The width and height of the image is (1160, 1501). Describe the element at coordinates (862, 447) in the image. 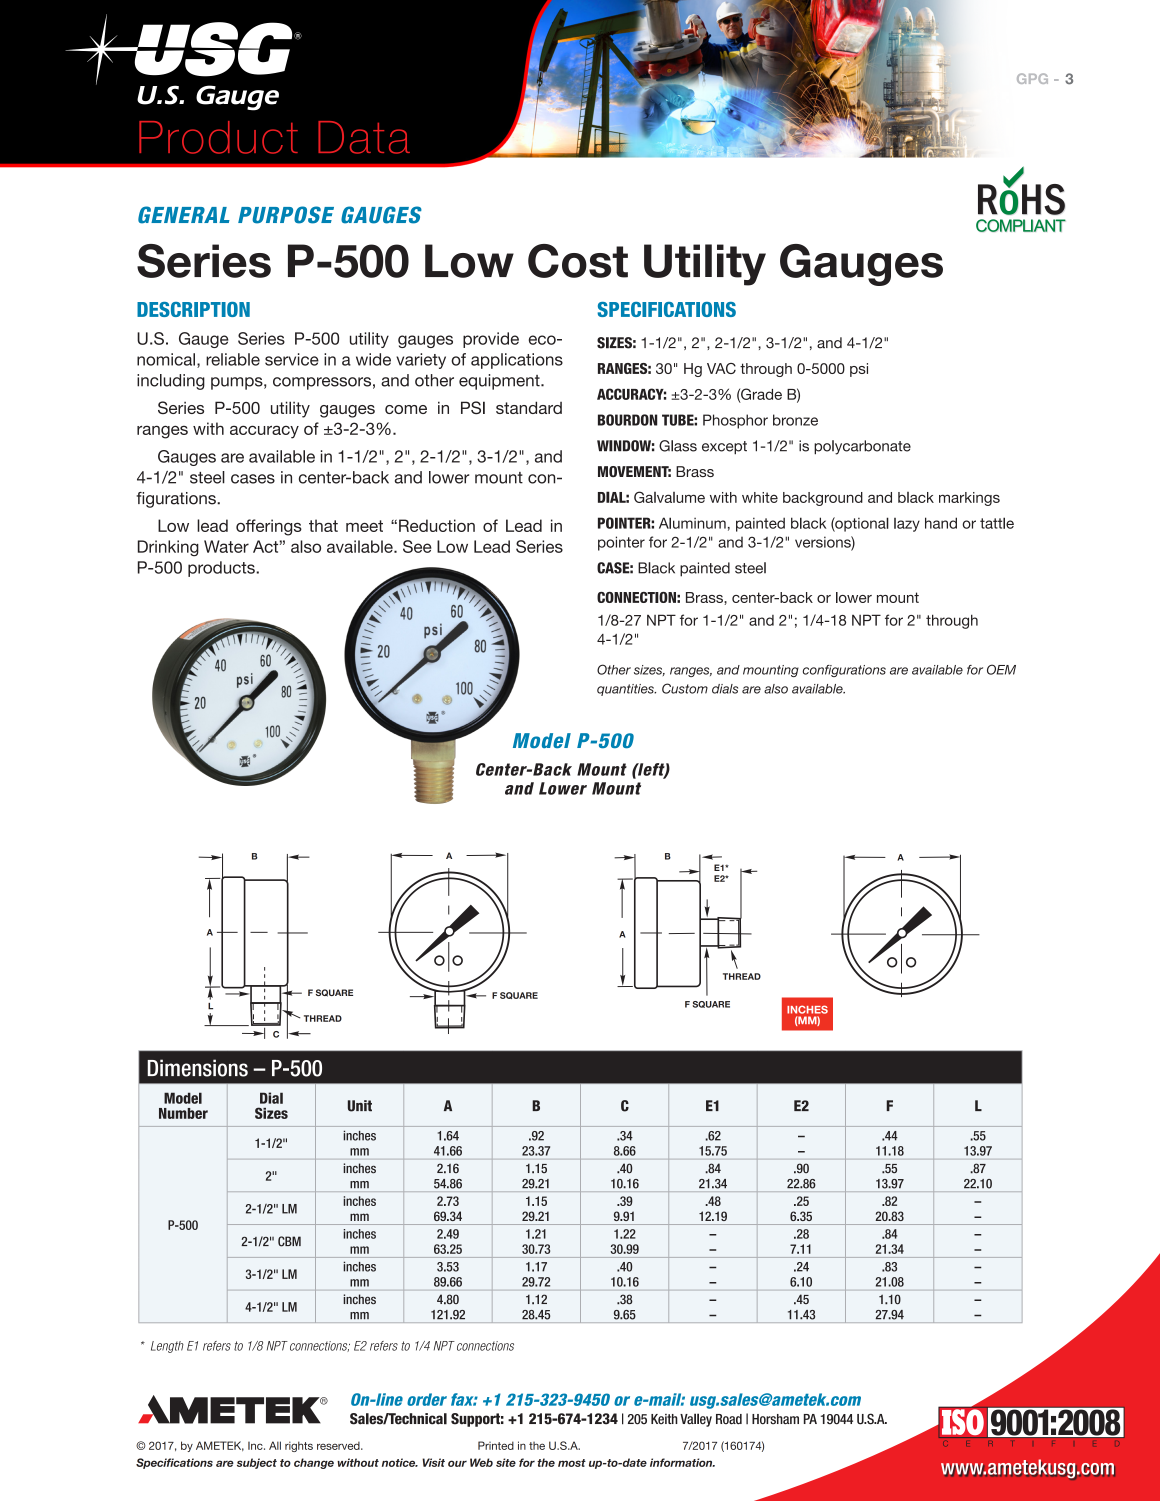

I see `polycarbonate` at that location.
